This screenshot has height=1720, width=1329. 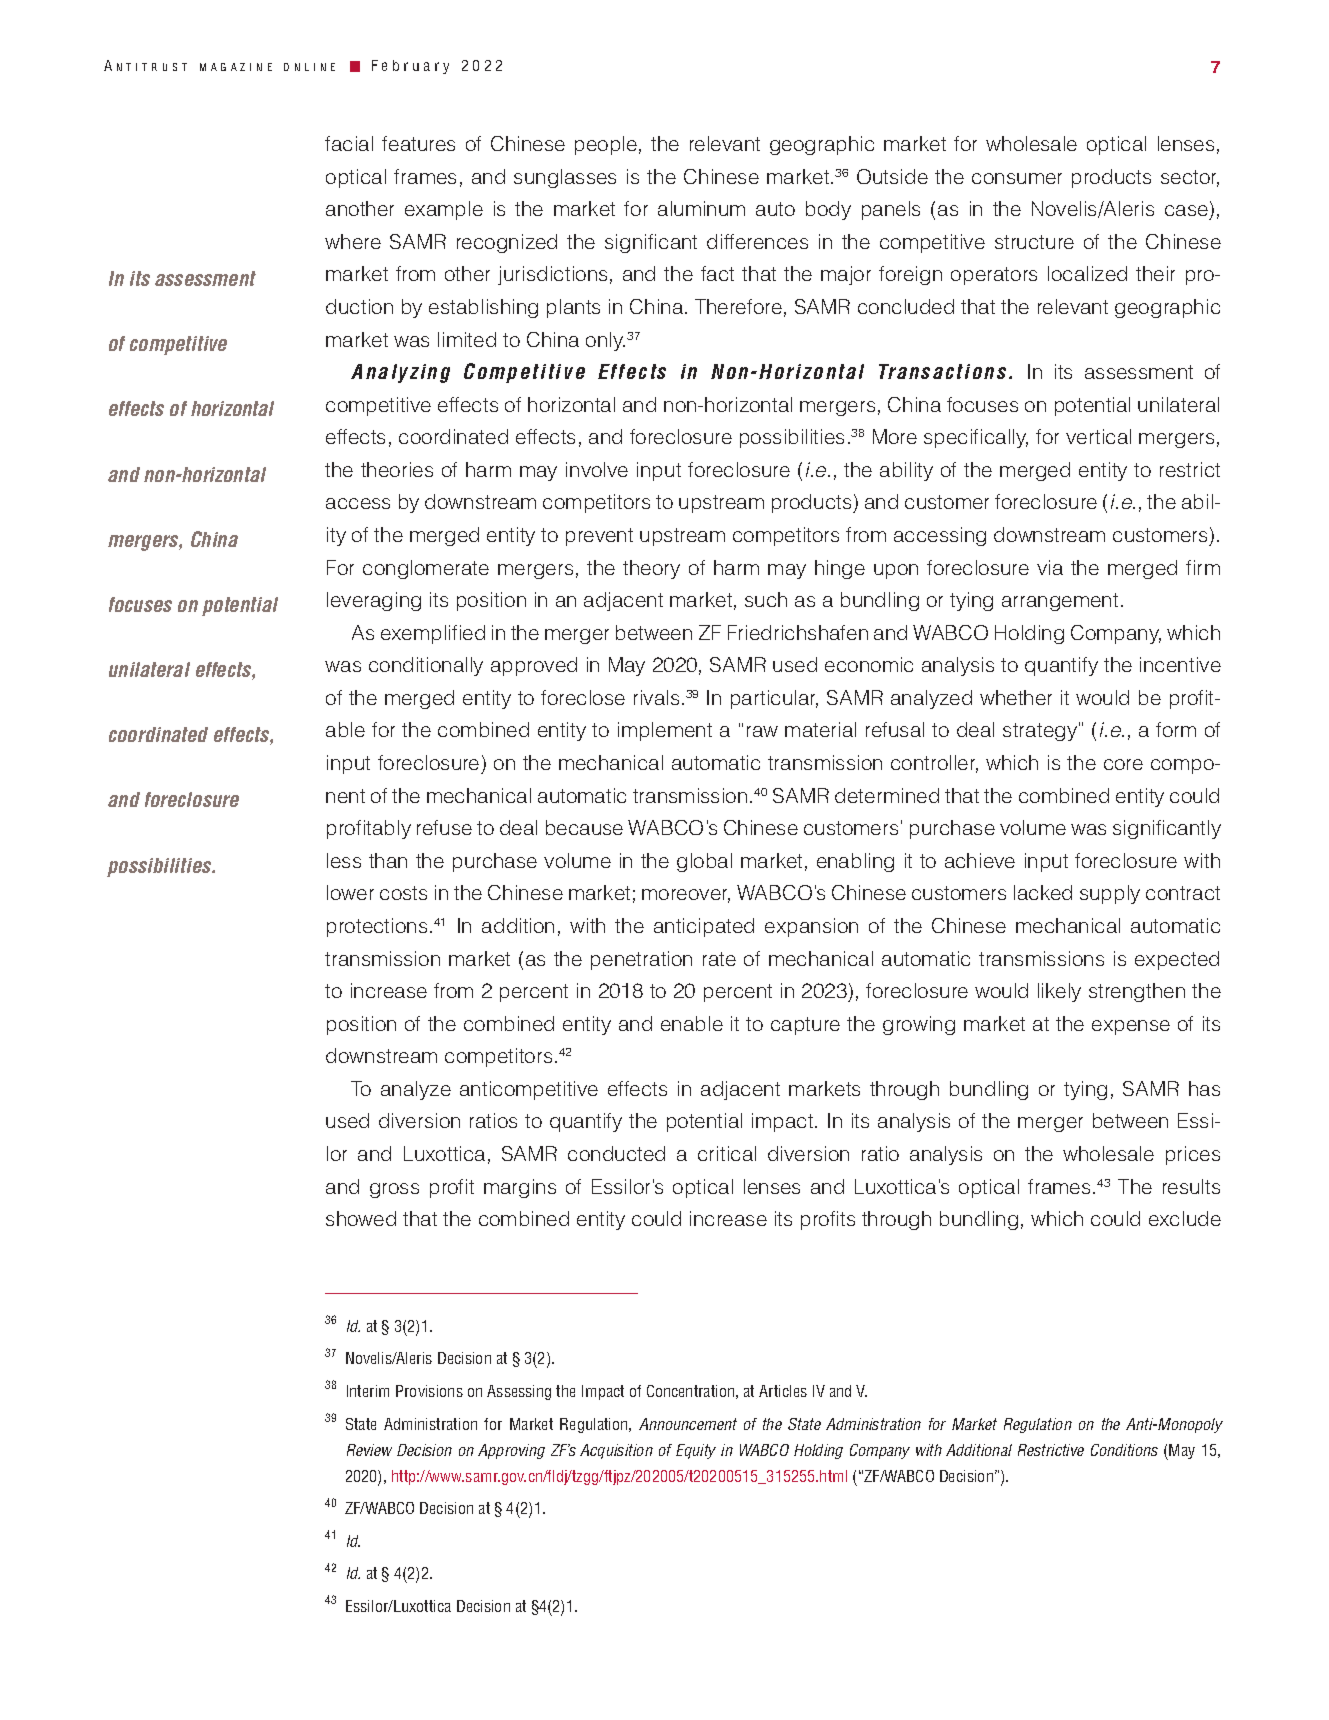 I want to click on Conditions, so click(x=1124, y=1450).
